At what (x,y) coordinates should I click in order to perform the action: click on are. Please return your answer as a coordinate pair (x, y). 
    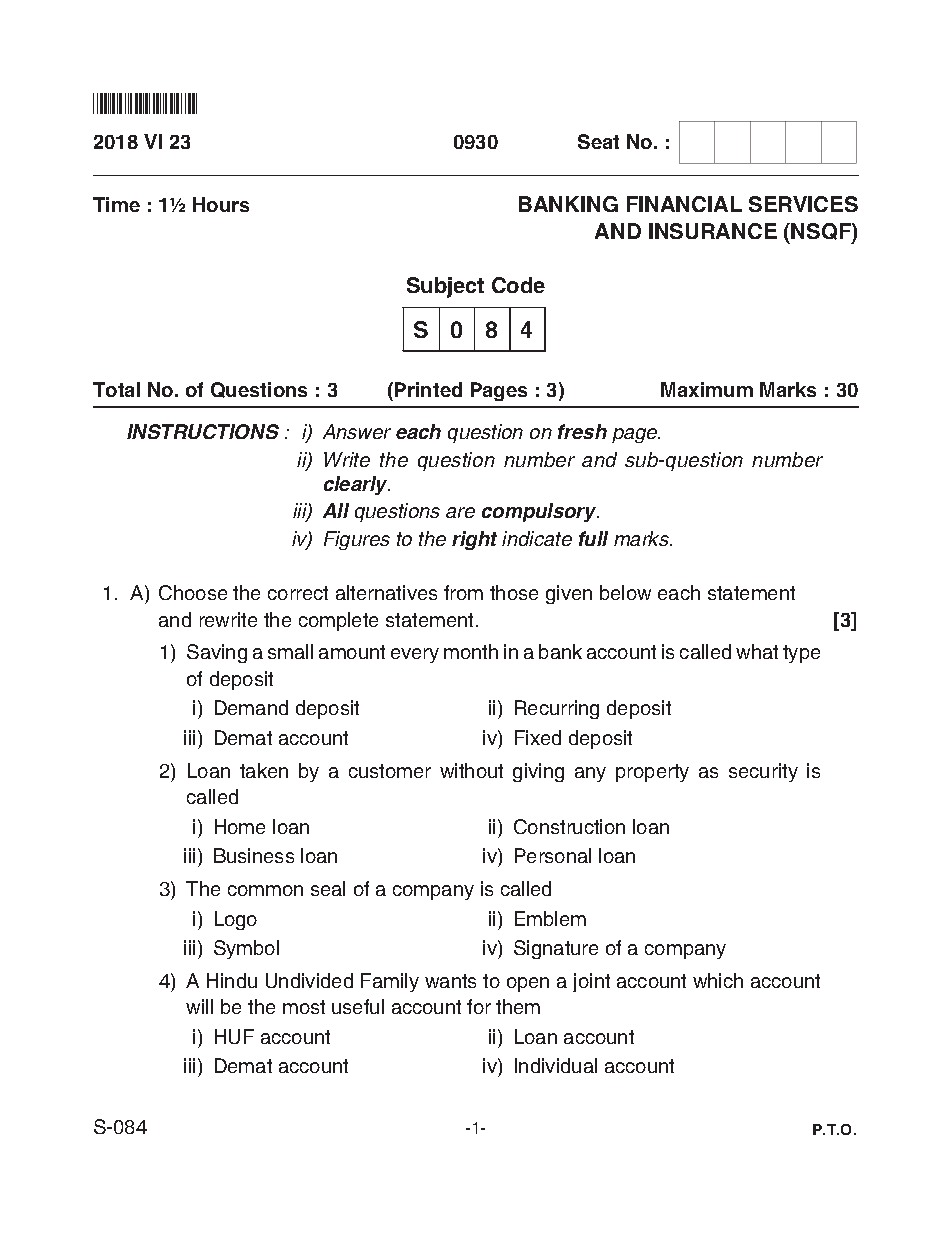
    Looking at the image, I should click on (460, 512).
